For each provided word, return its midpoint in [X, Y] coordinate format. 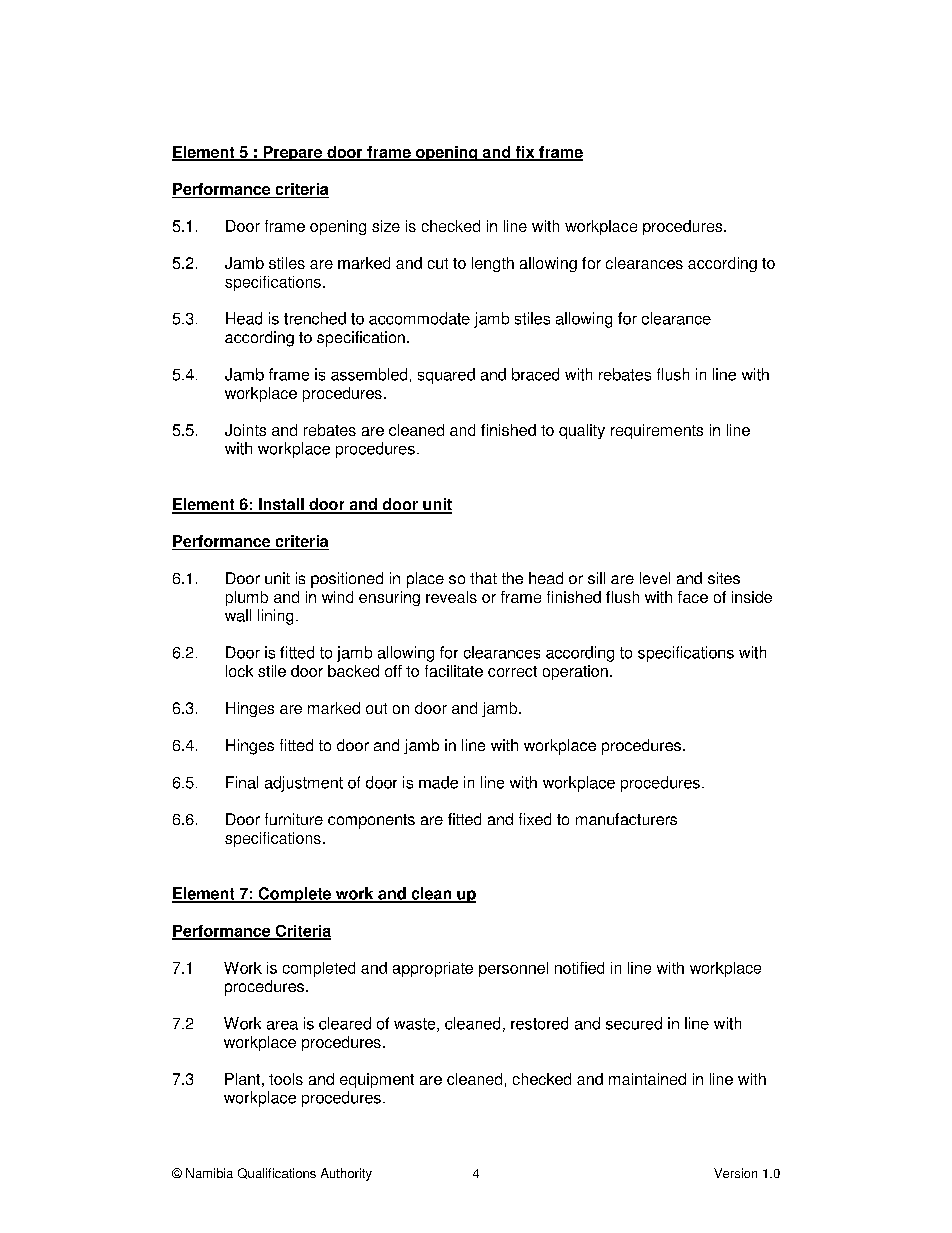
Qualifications [277, 1173]
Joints [245, 430]
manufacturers [626, 819]
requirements [657, 431]
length [493, 264]
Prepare [293, 153]
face [693, 597]
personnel [513, 969]
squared [446, 376]
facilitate [454, 671]
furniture [294, 819]
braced [535, 374]
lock [239, 671]
